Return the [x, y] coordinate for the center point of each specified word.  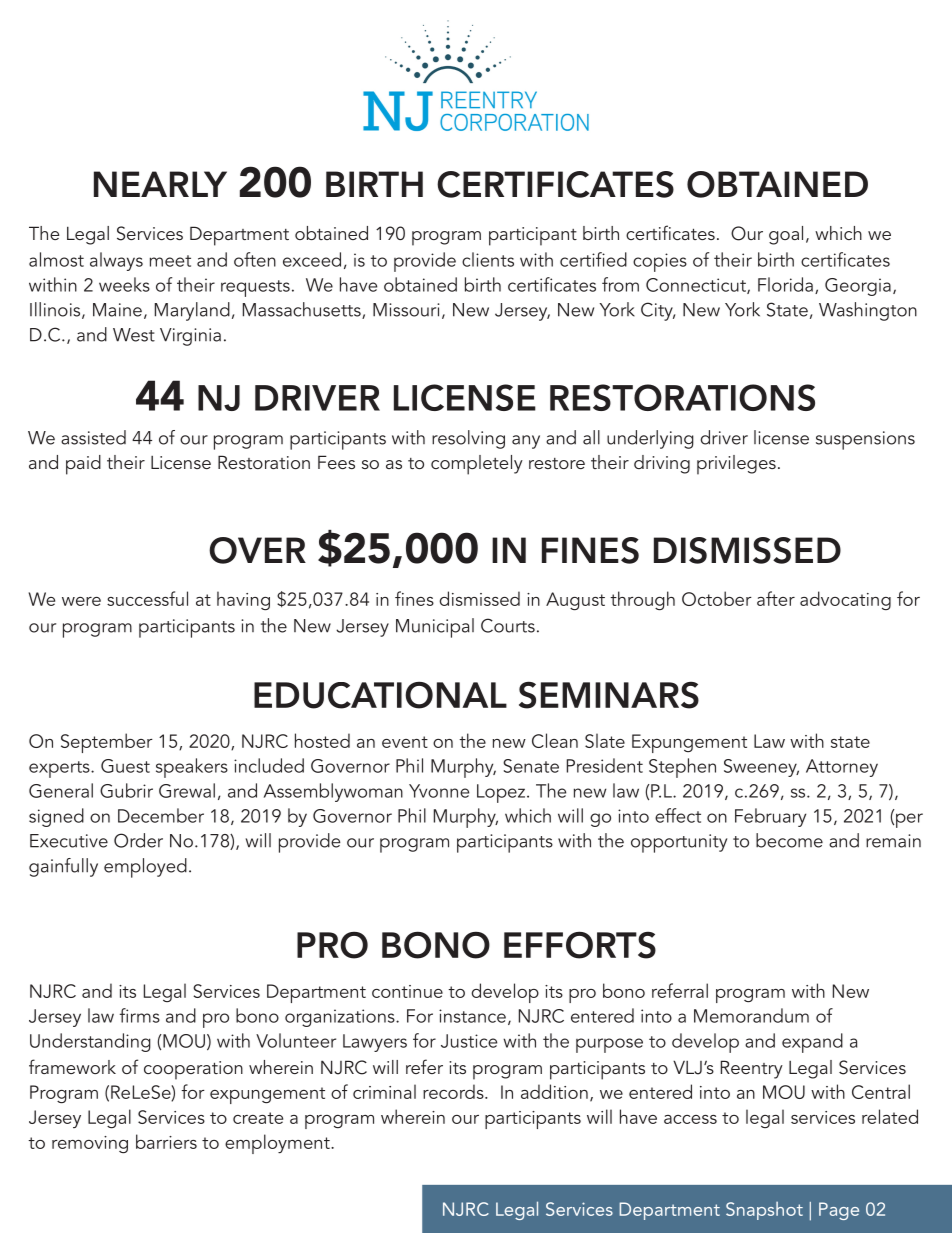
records [454, 1091]
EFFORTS [580, 945]
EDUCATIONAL [380, 695]
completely [477, 465]
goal [786, 235]
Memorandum [751, 1015]
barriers [166, 1141]
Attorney [842, 768]
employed [145, 868]
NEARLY [160, 184]
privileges [736, 465]
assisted [93, 437]
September [107, 743]
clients [488, 259]
